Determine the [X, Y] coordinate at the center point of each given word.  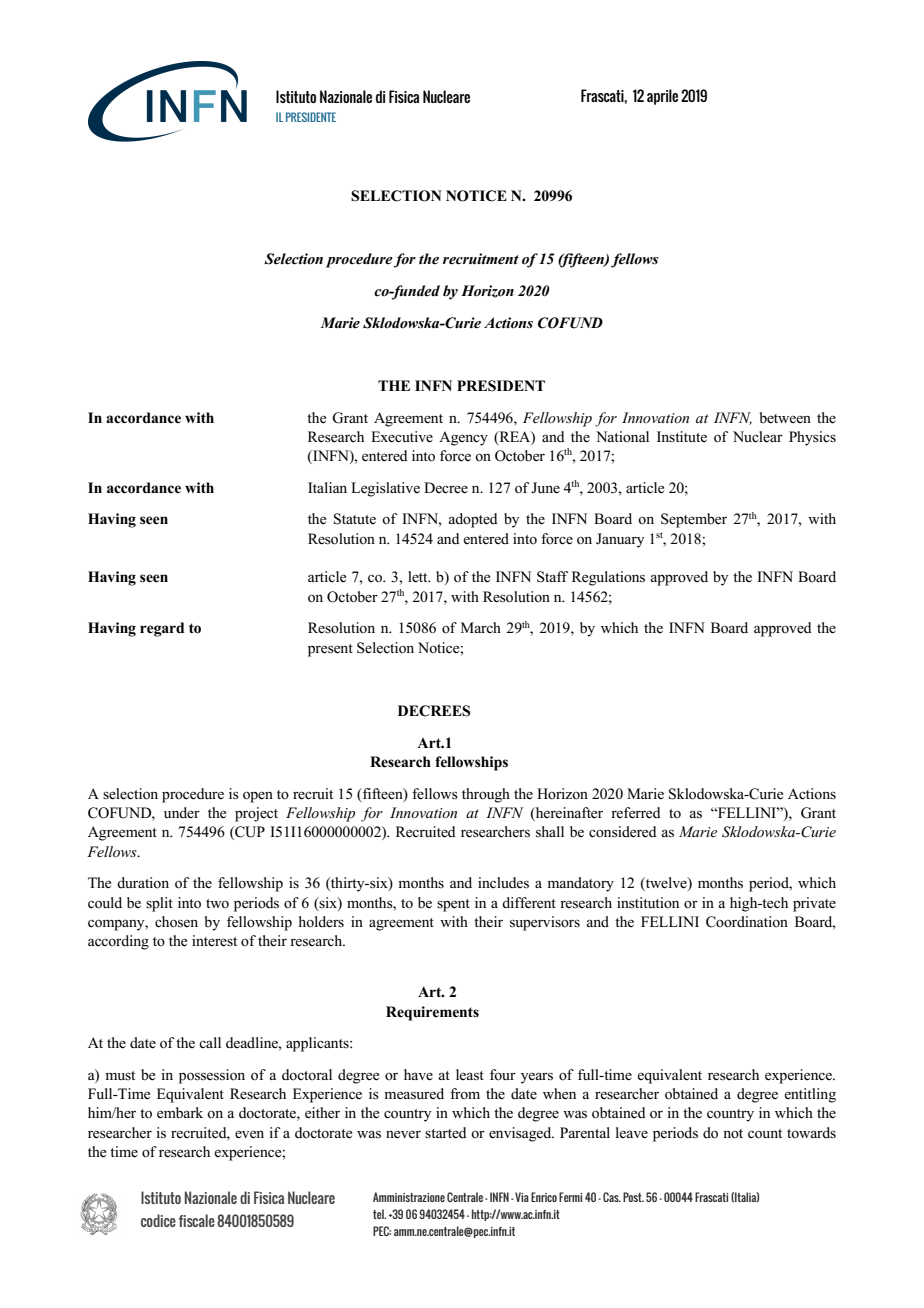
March [481, 627]
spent [453, 905]
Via [521, 1197]
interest [214, 941]
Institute [682, 436]
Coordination [747, 922]
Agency [463, 438]
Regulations [608, 578]
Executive [402, 437]
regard [162, 629]
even [249, 1134]
